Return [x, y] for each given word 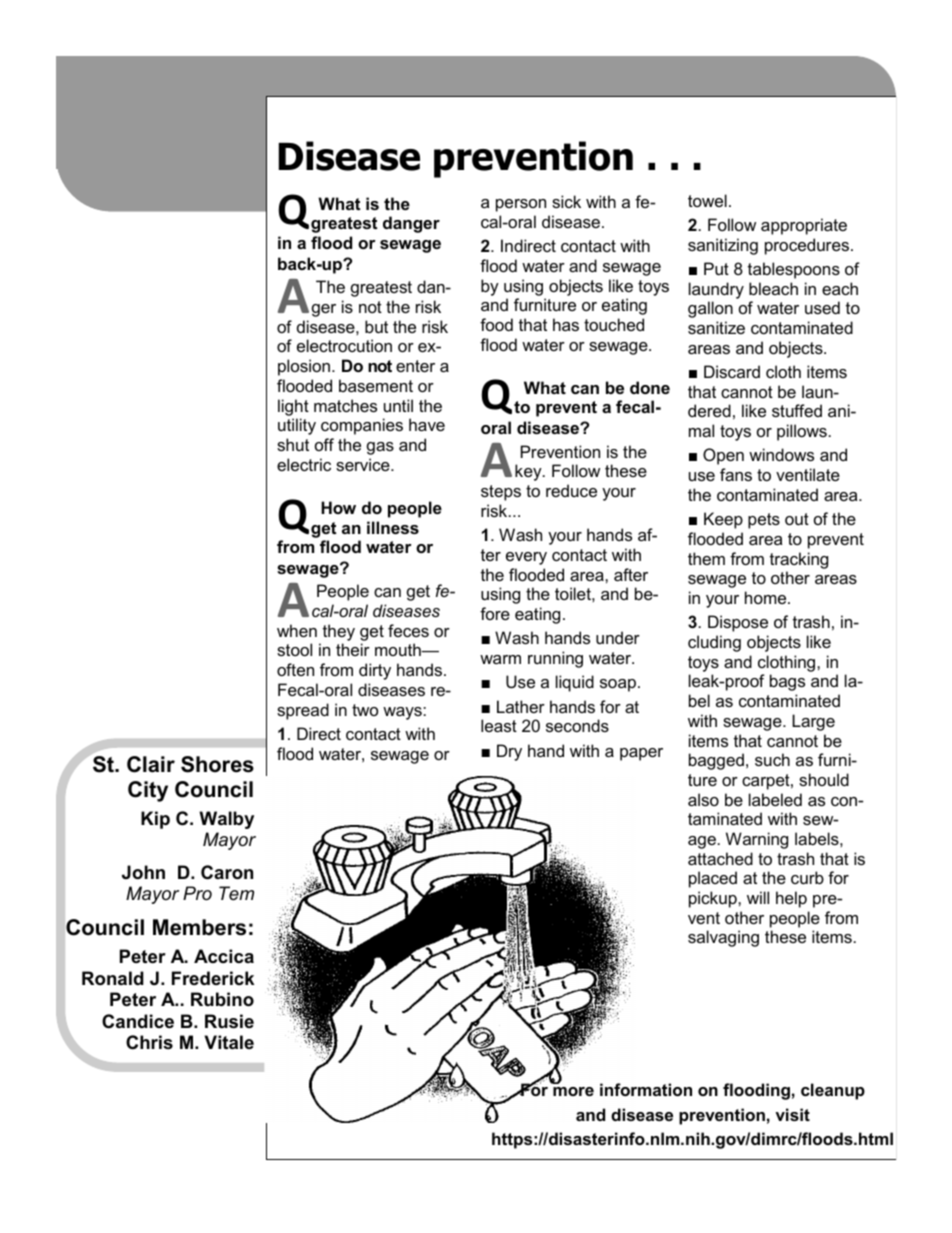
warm [500, 659]
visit [792, 1114]
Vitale [229, 1042]
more [573, 1091]
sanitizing [723, 246]
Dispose [738, 623]
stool [294, 649]
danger [411, 224]
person [521, 205]
